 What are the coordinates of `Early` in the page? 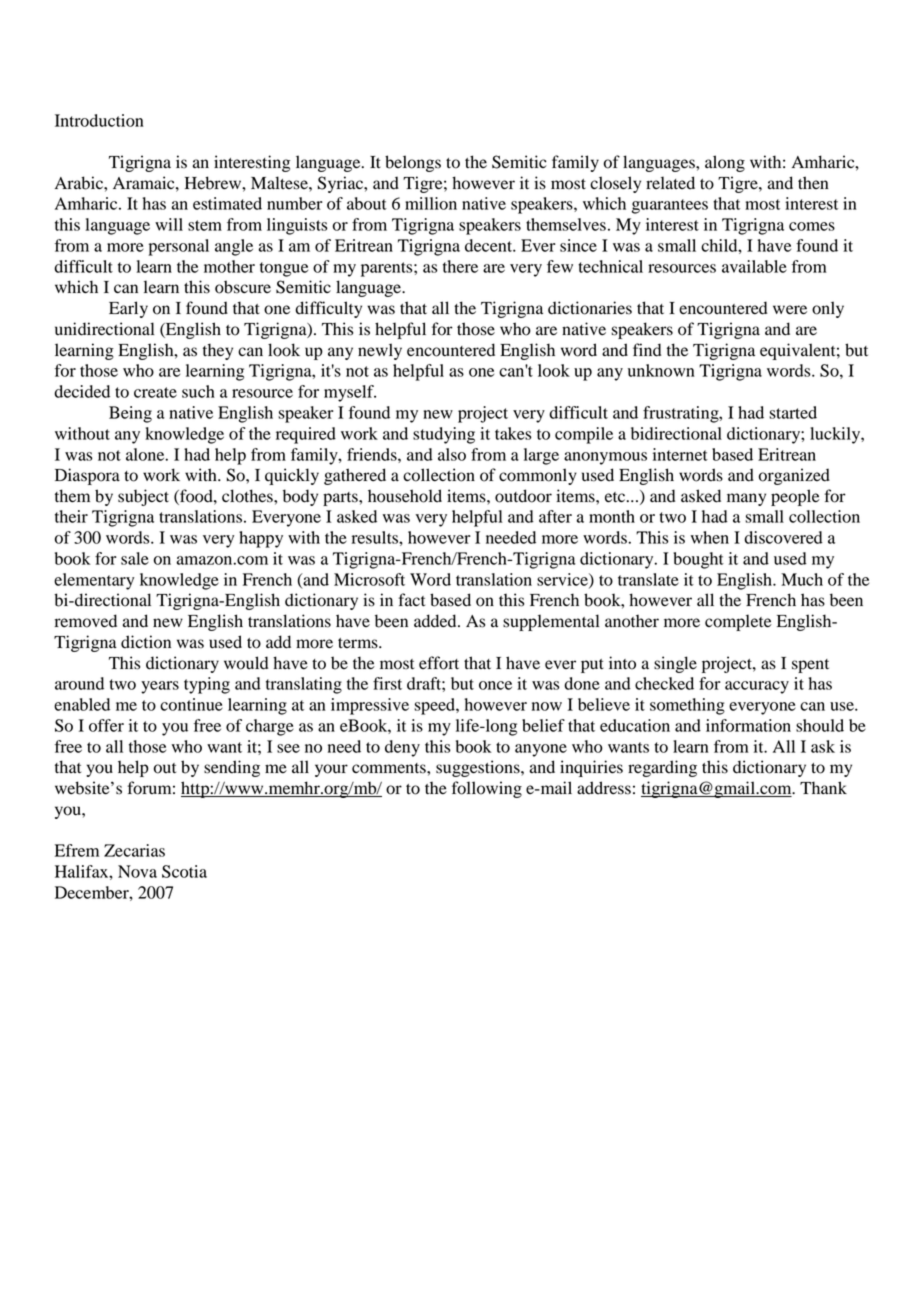 It's located at (128, 309).
